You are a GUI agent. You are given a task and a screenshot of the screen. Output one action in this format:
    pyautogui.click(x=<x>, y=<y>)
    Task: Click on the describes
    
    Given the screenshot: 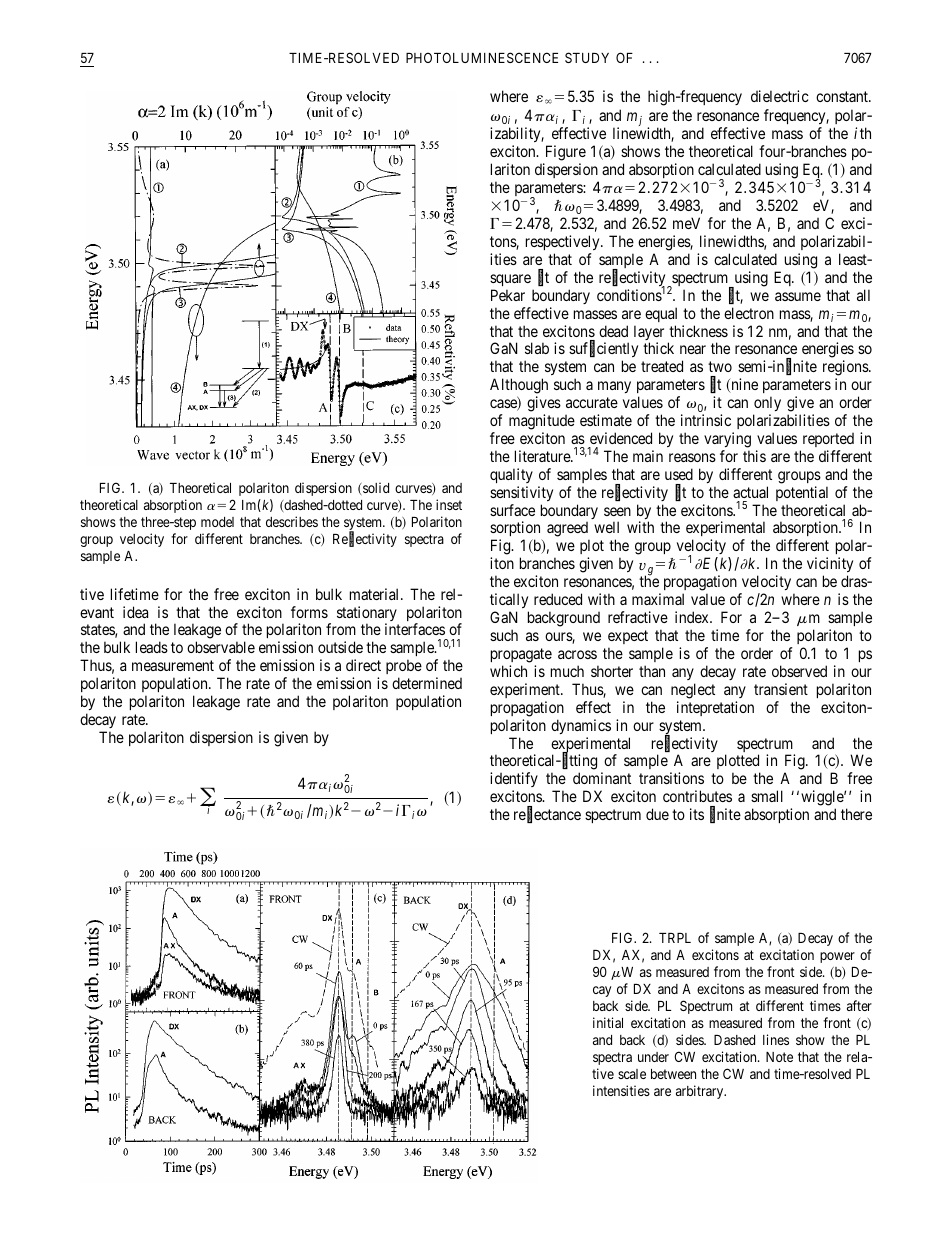 What is the action you would take?
    pyautogui.click(x=292, y=521)
